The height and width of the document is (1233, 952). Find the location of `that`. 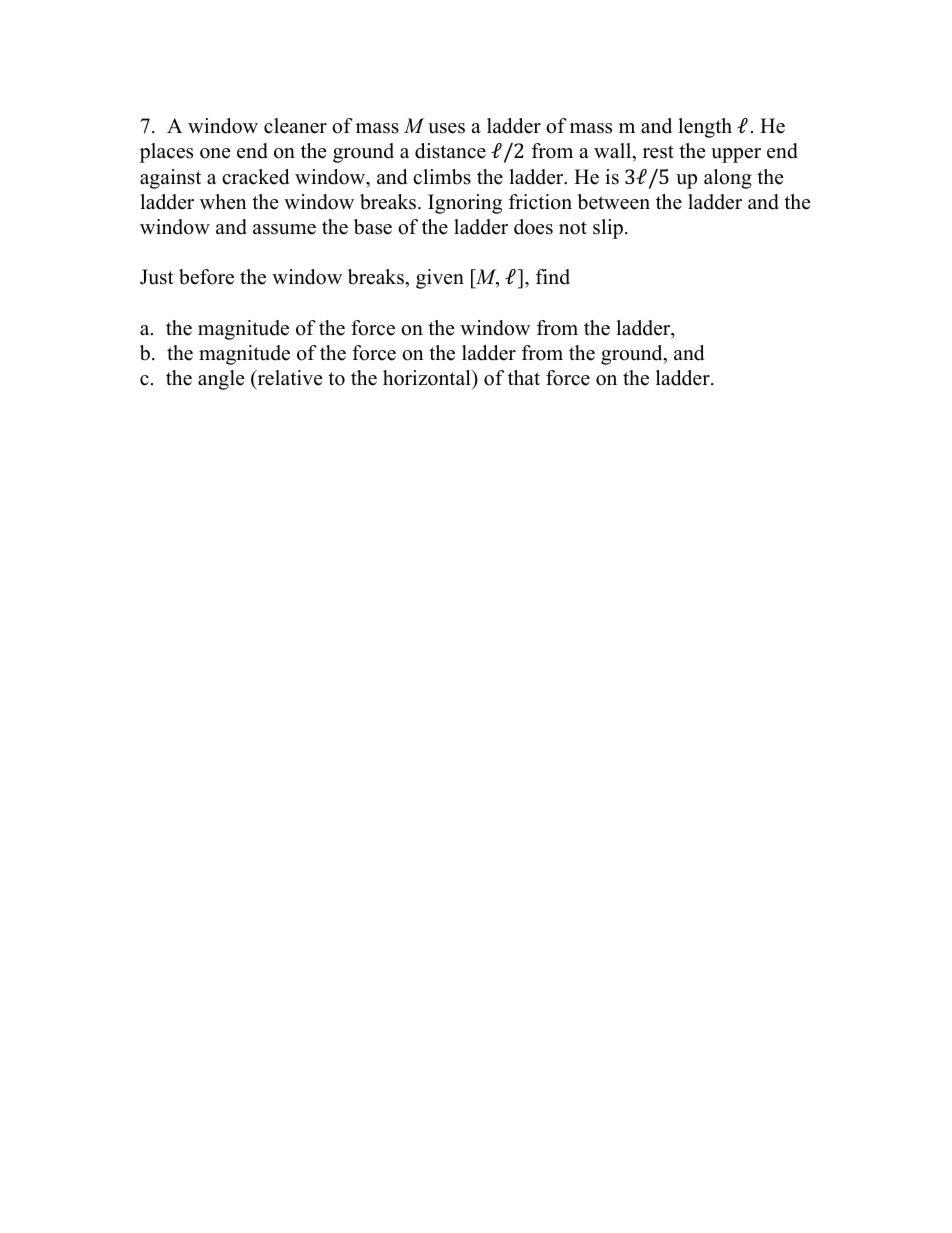

that is located at coordinates (524, 377).
